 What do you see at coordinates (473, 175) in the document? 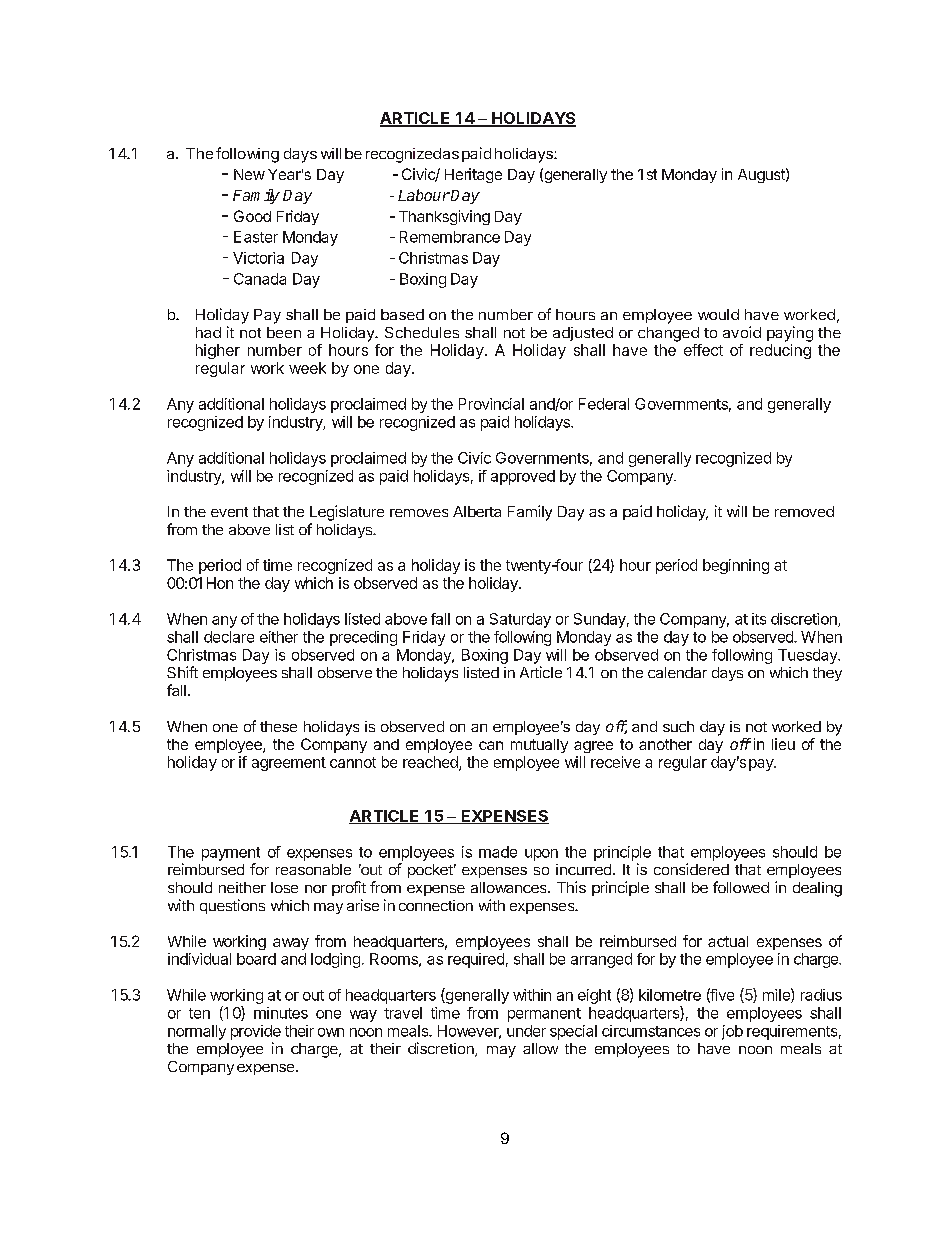
I see `Heritage` at bounding box center [473, 175].
